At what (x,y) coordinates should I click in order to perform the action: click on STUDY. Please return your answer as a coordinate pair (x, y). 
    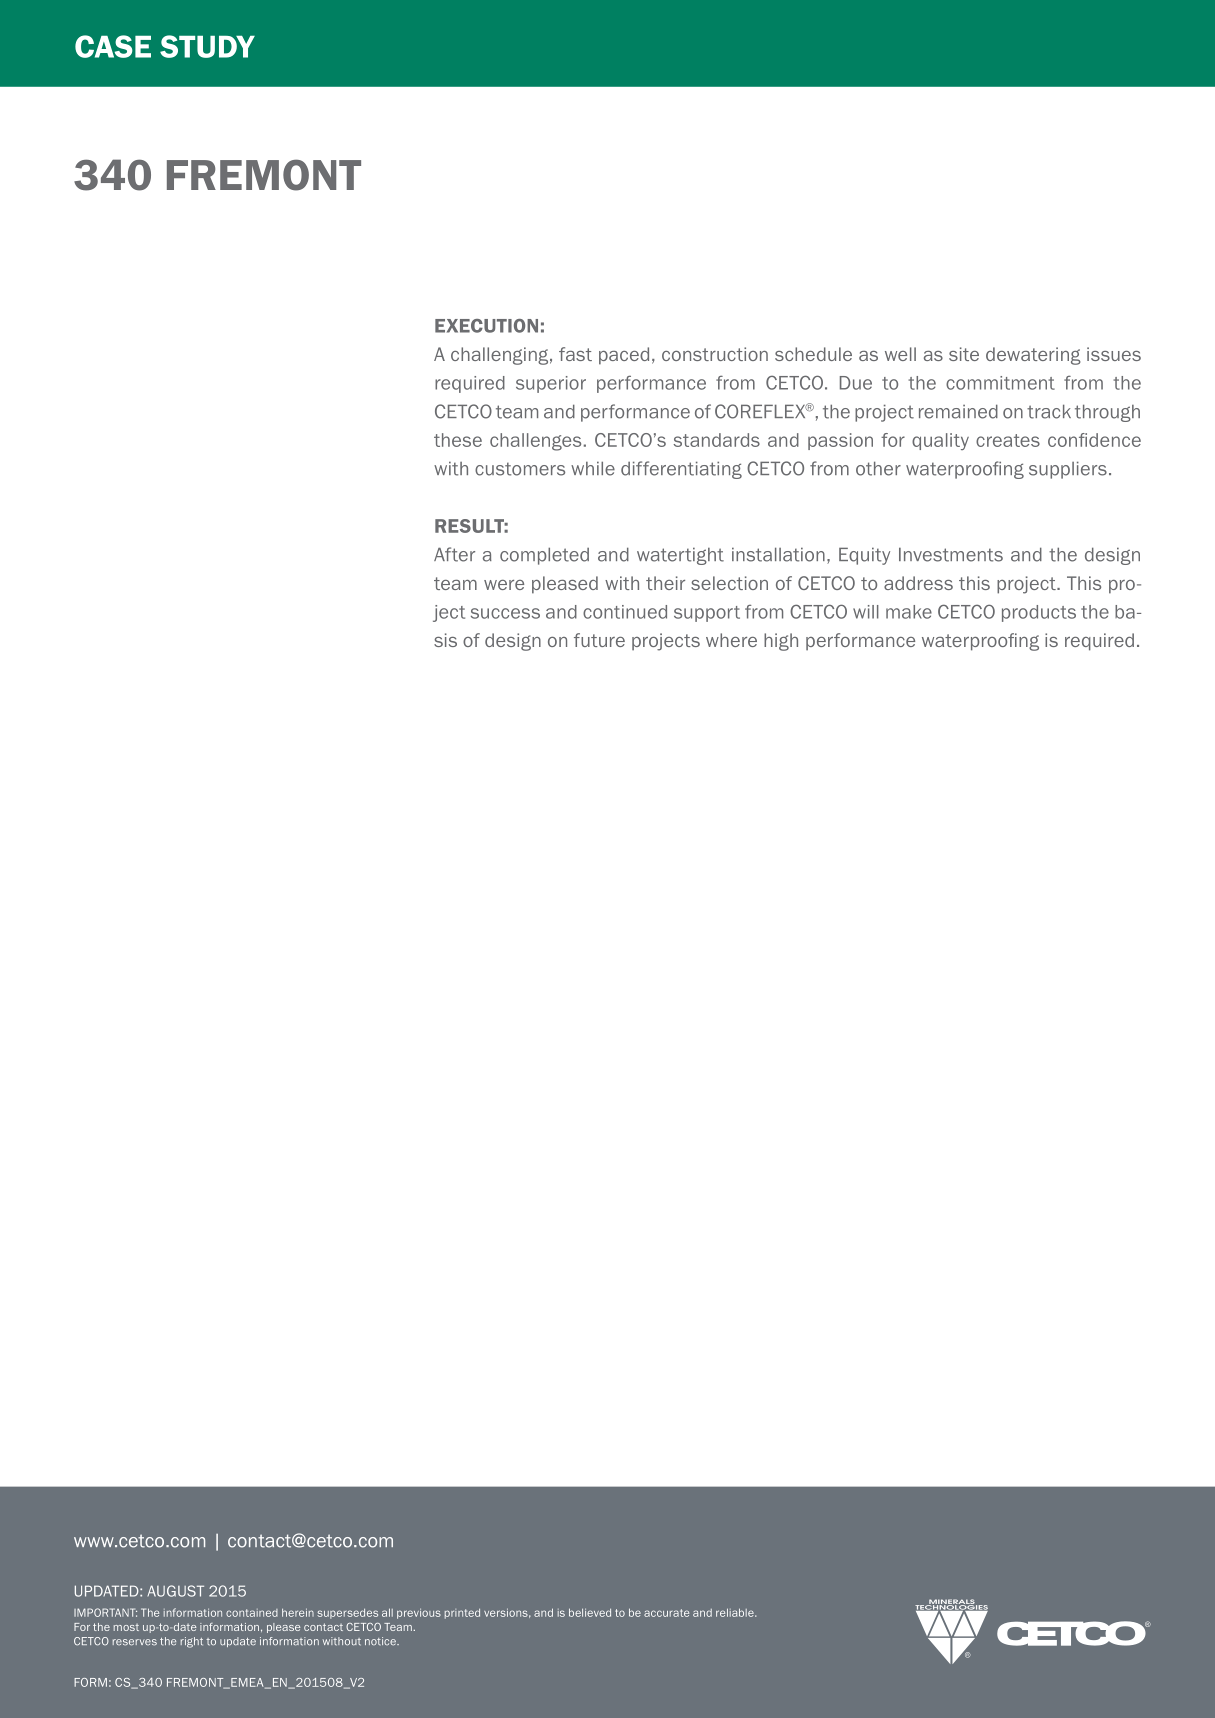
    Looking at the image, I should click on (207, 46).
